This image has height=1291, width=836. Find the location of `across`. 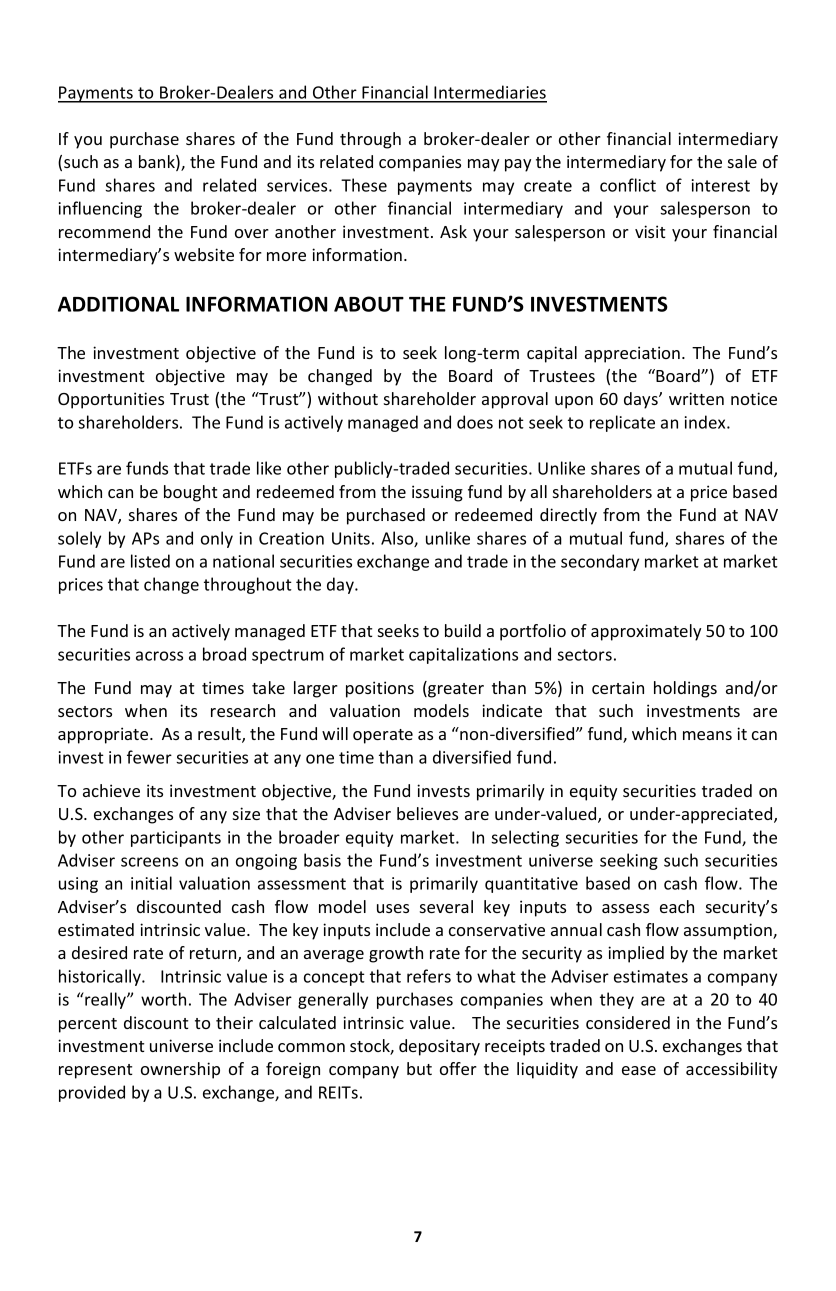

across is located at coordinates (159, 656).
